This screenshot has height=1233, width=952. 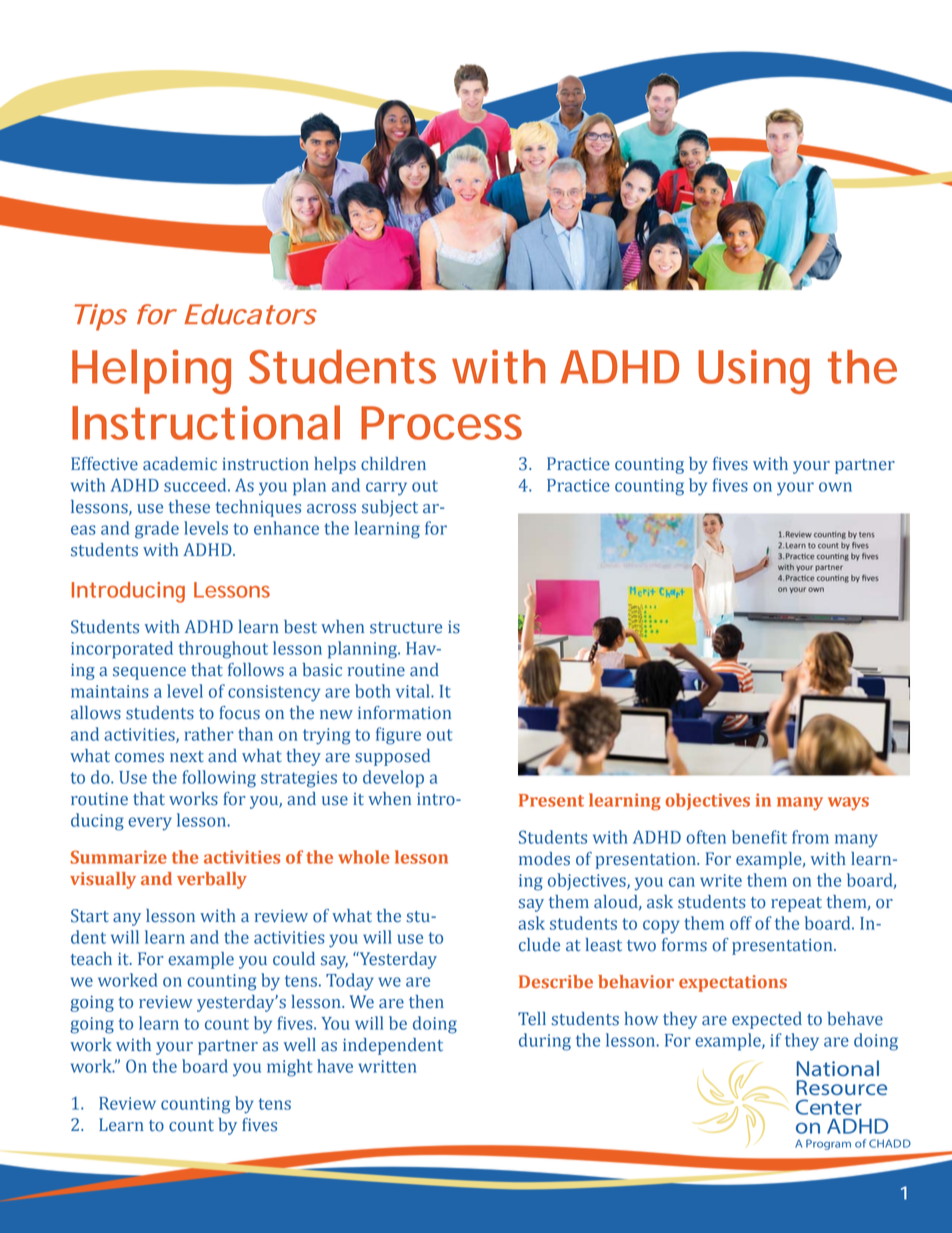 What do you see at coordinates (209, 734) in the screenshot?
I see `rather` at bounding box center [209, 734].
